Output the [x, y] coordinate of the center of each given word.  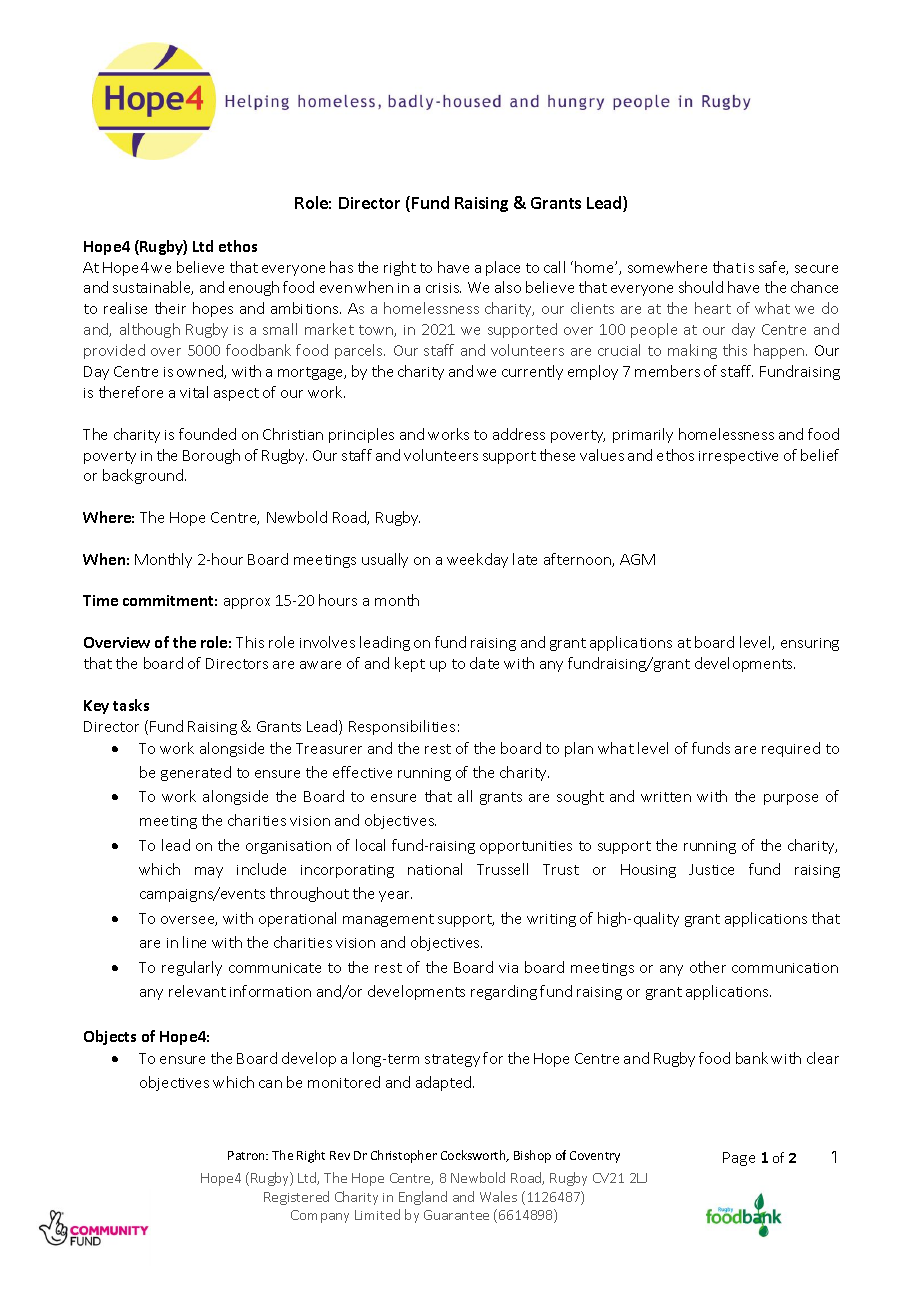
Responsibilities [402, 727]
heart [713, 308]
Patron [247, 1155]
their [170, 308]
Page [739, 1159]
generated [196, 773]
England [423, 1198]
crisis [443, 288]
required [791, 749]
